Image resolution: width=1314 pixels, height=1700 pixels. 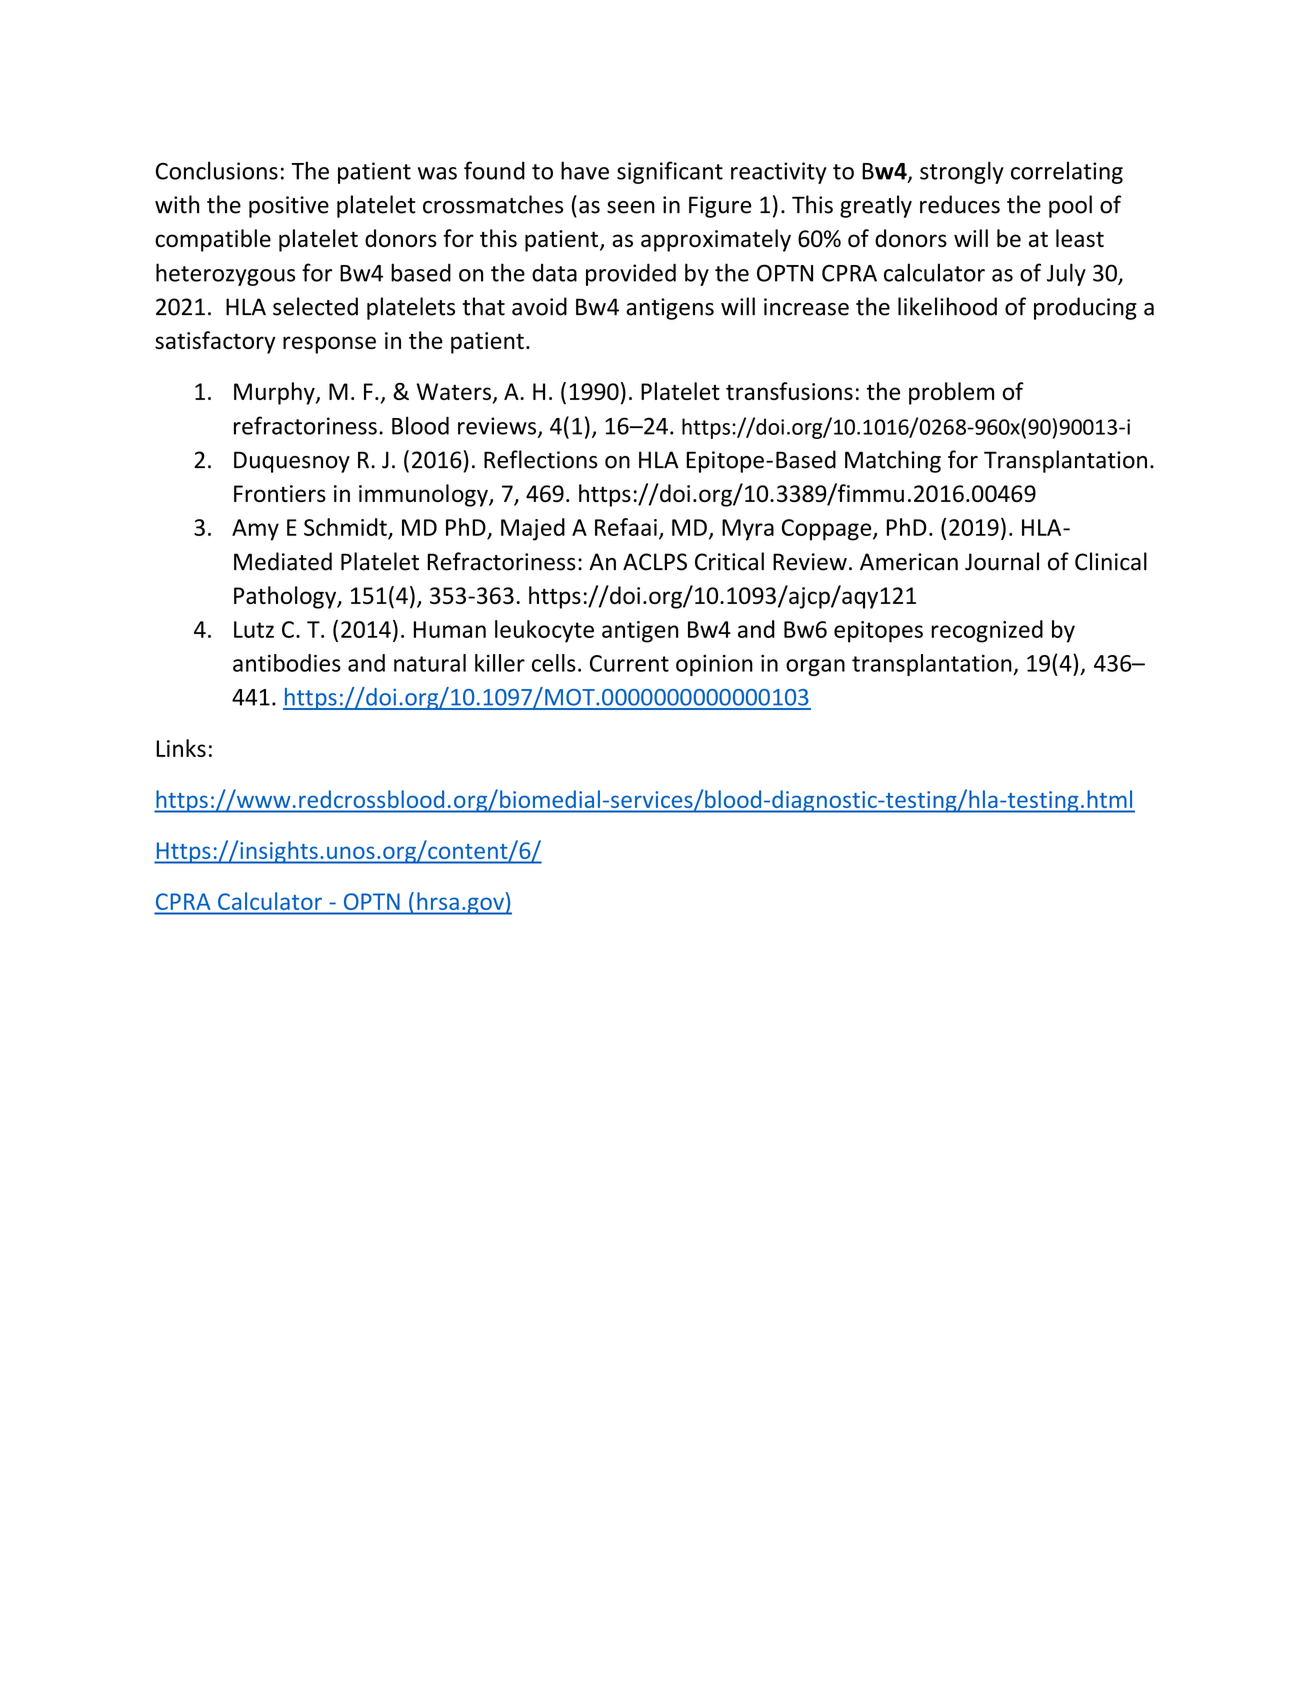 I want to click on Critical, so click(x=729, y=561).
